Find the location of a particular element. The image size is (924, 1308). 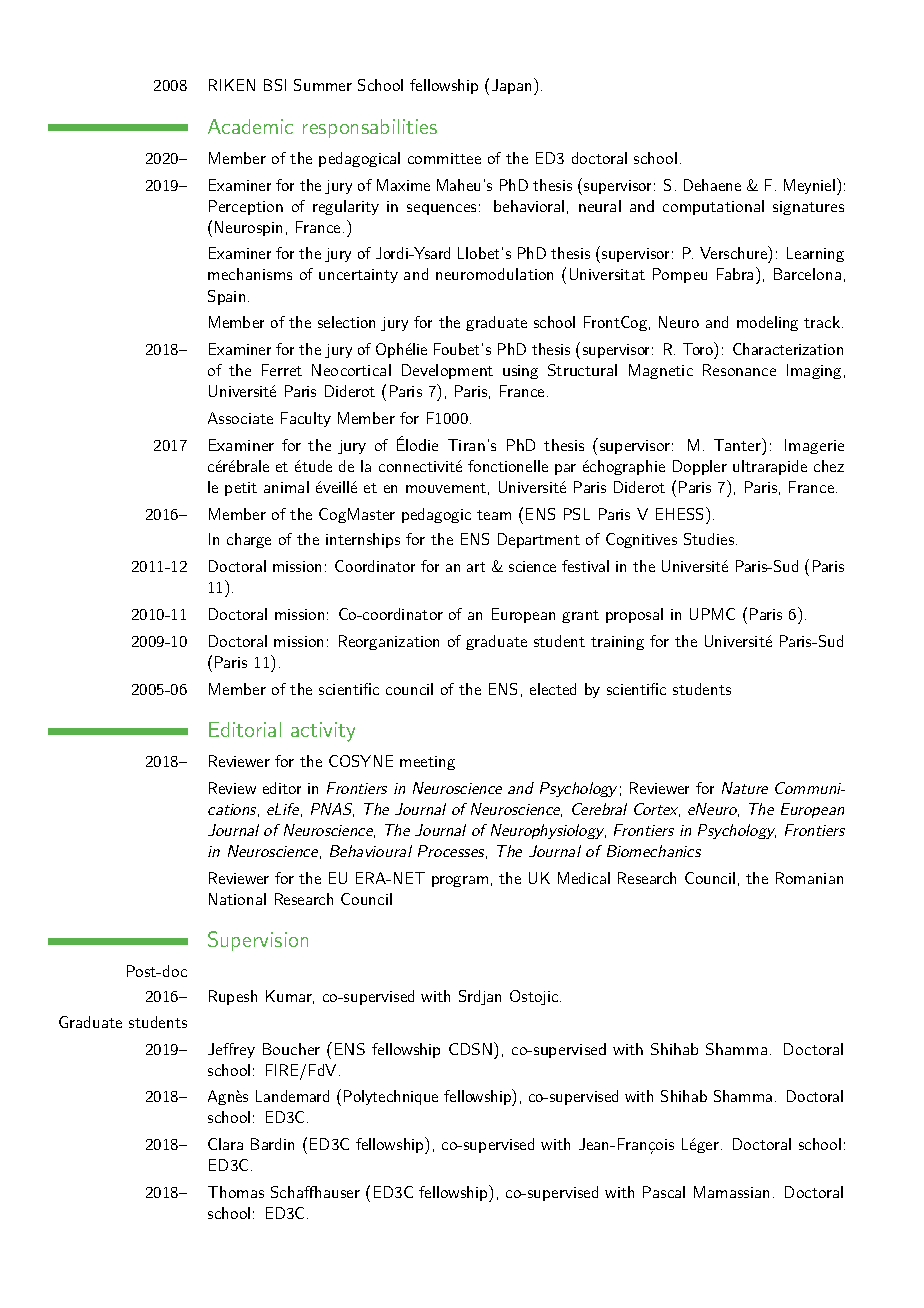

Japan is located at coordinates (511, 86).
